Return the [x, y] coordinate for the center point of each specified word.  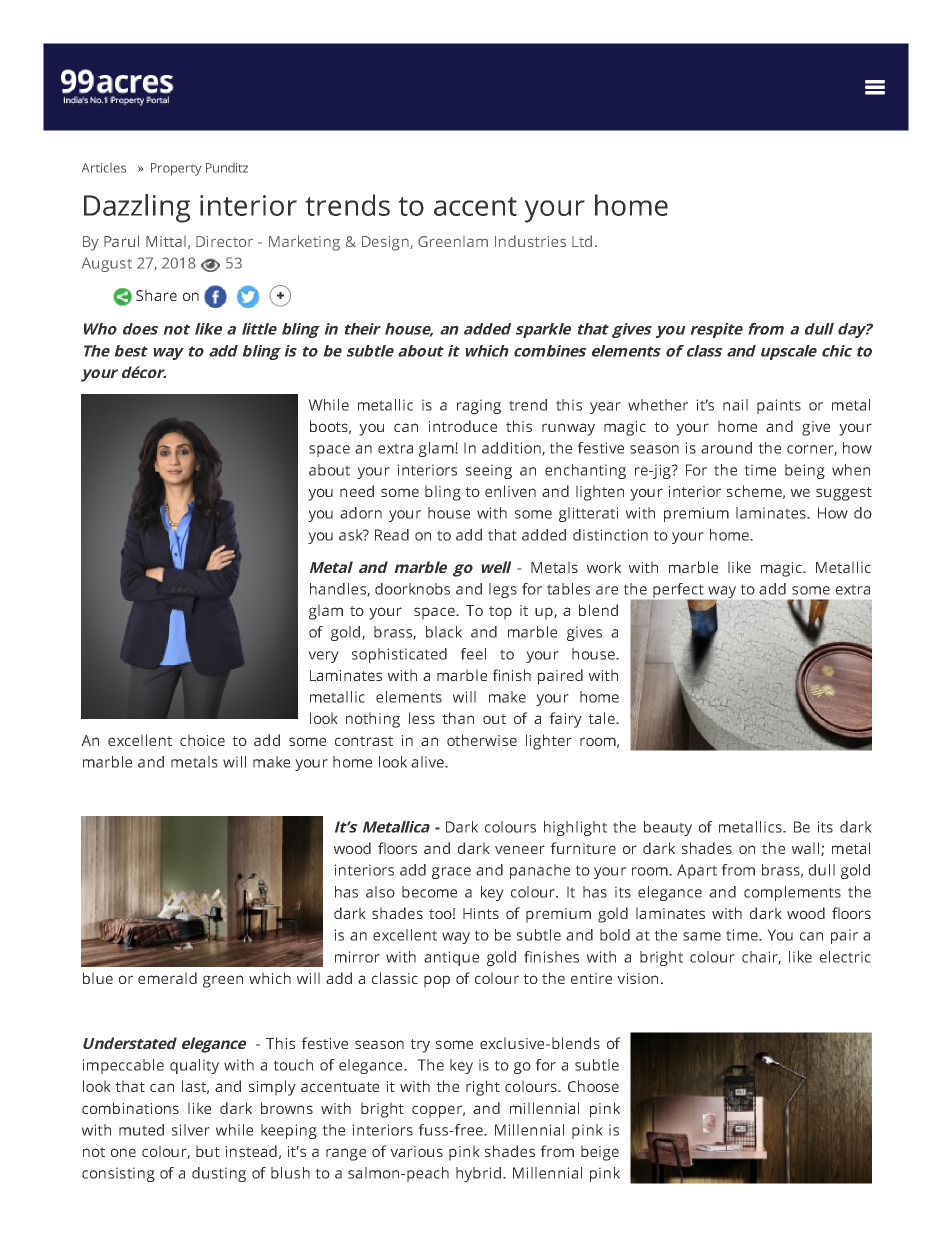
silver [191, 1130]
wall [805, 848]
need [357, 491]
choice [202, 740]
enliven [510, 491]
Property [176, 169]
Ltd [582, 241]
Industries [530, 241]
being [805, 471]
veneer [520, 849]
